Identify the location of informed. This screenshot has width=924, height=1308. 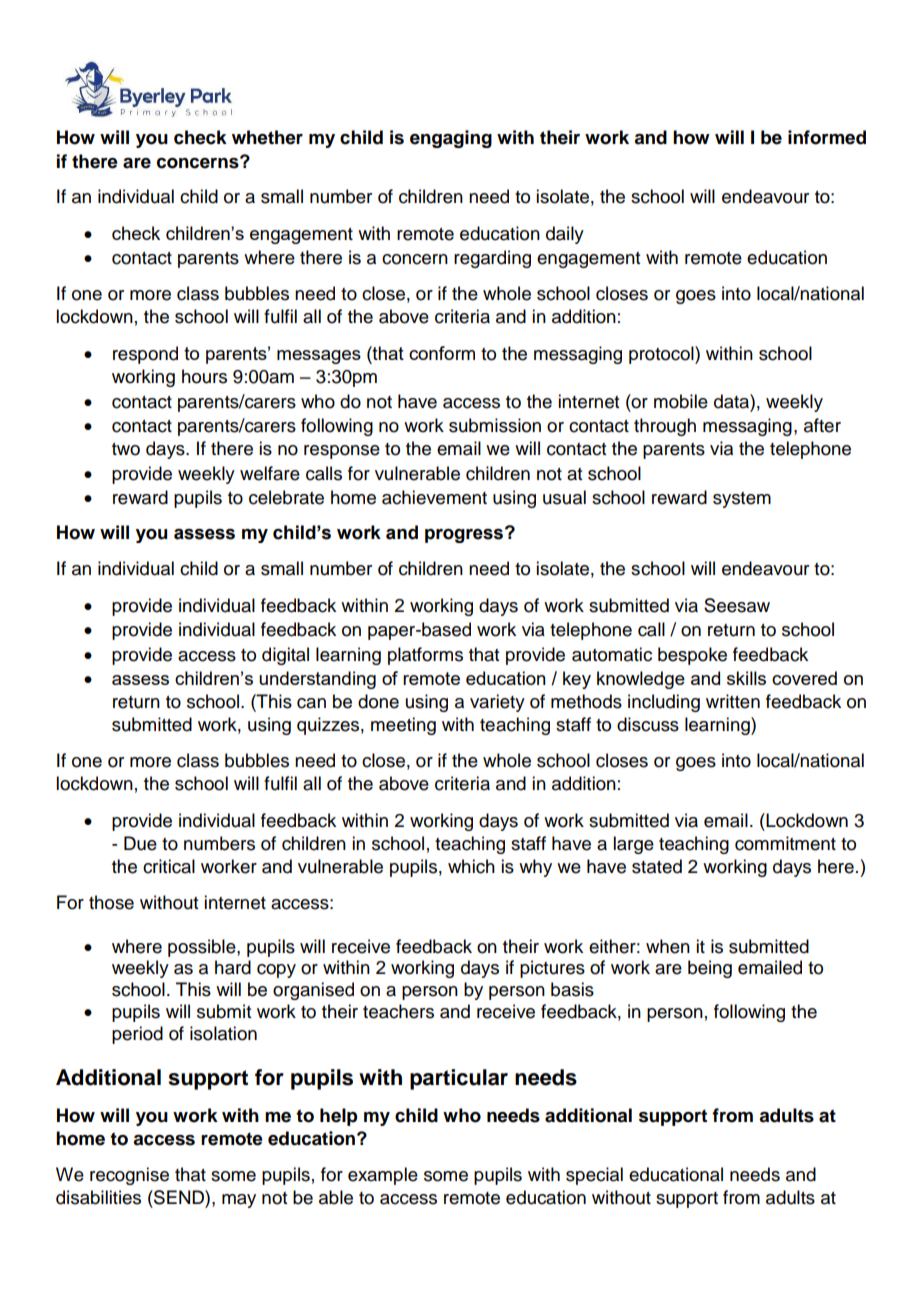
(827, 137).
